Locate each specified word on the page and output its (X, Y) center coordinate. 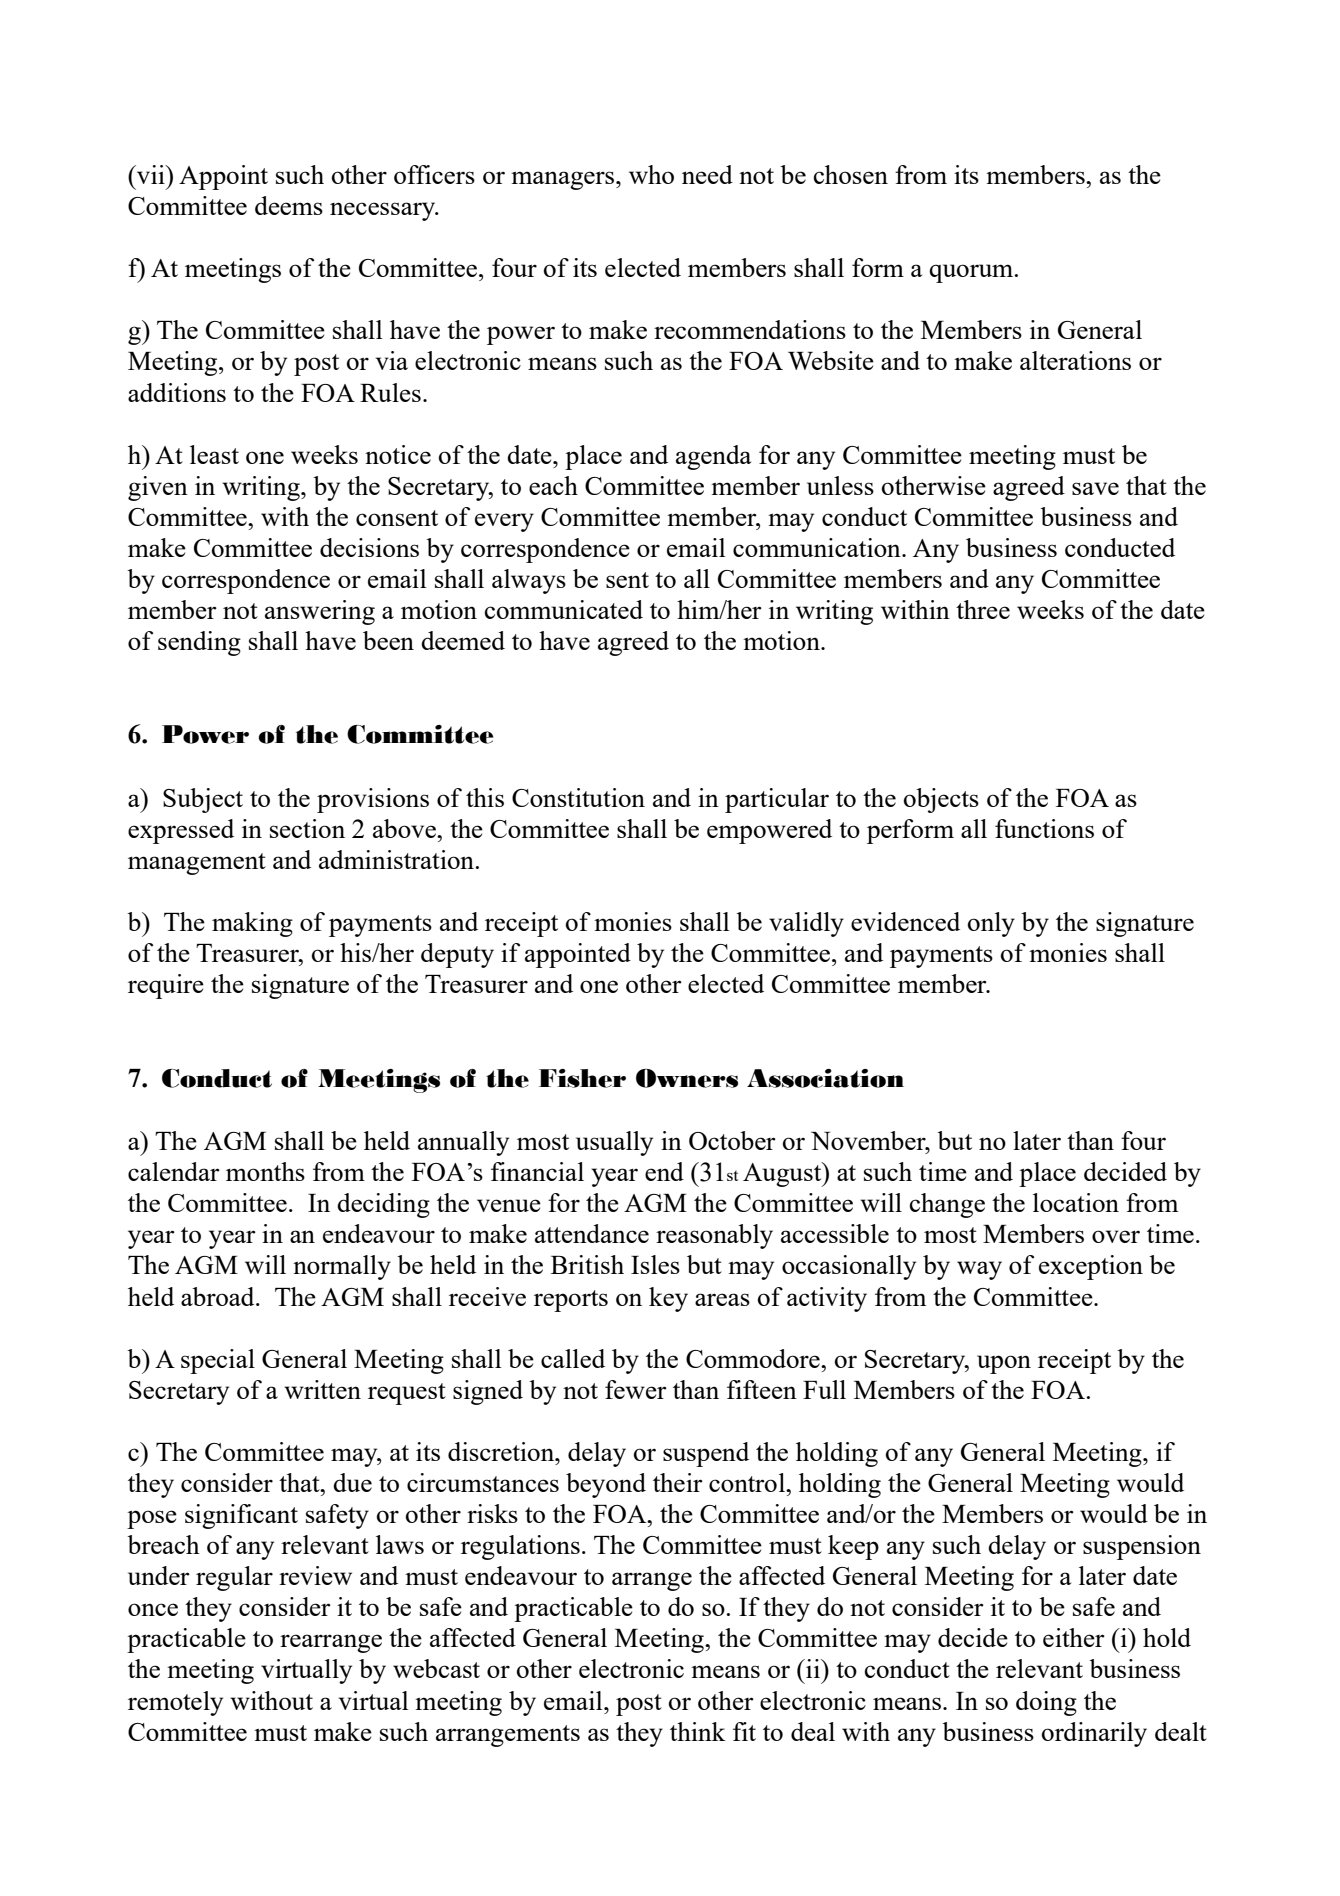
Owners (687, 1078)
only (991, 924)
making (252, 924)
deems (289, 205)
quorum (972, 273)
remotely (175, 1703)
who (651, 174)
